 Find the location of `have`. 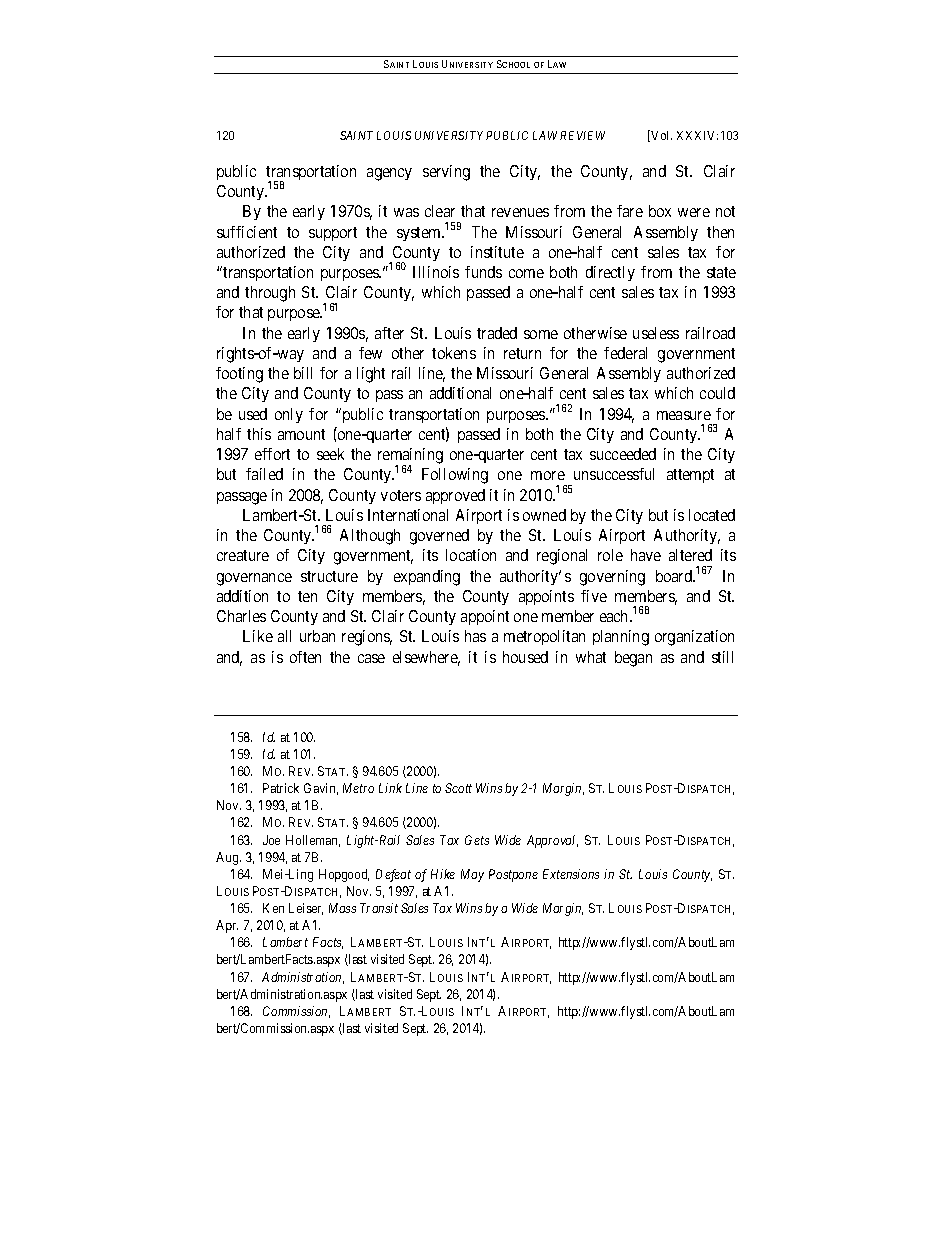

have is located at coordinates (646, 555).
